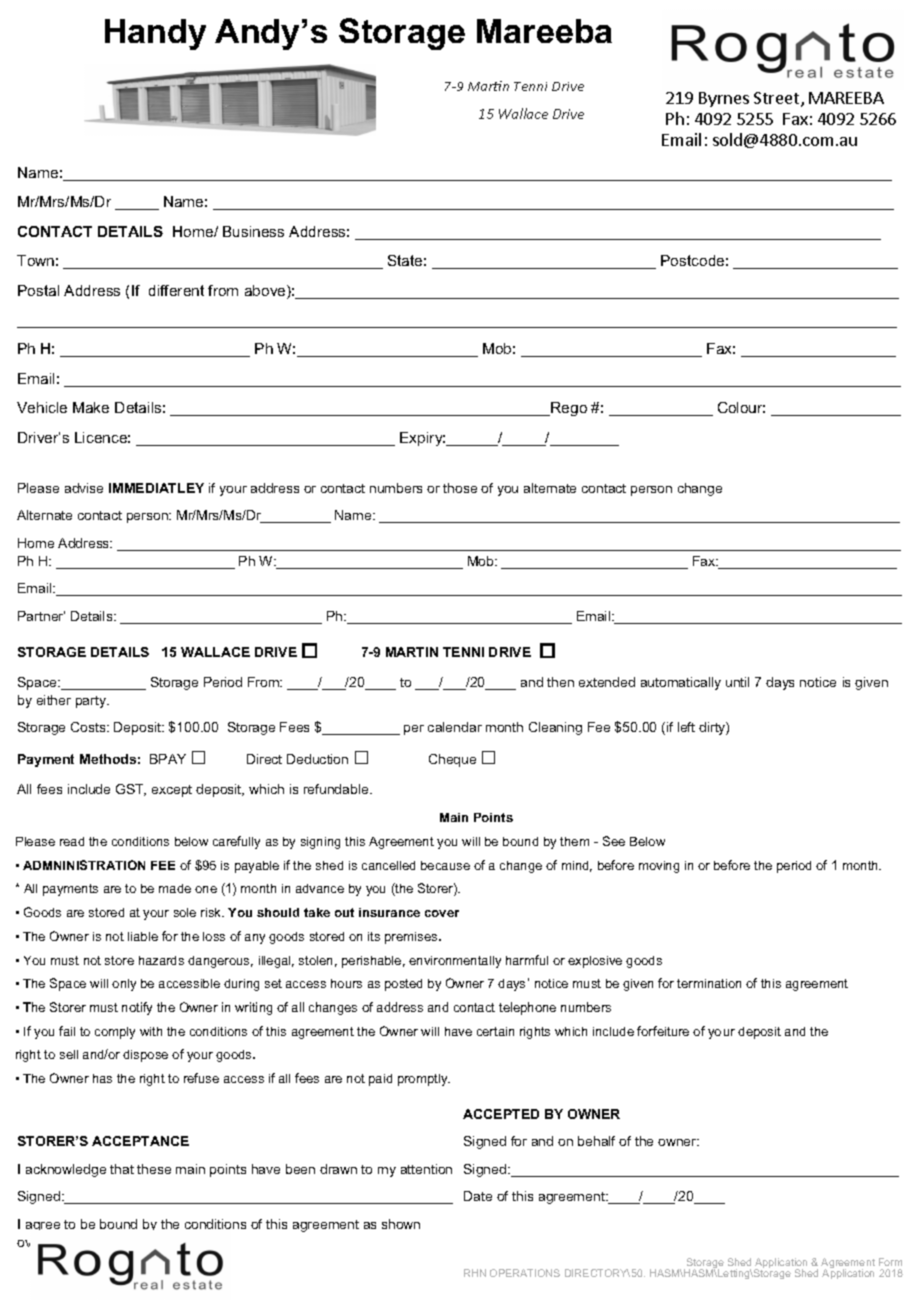  I want to click on hazards, so click(161, 960).
